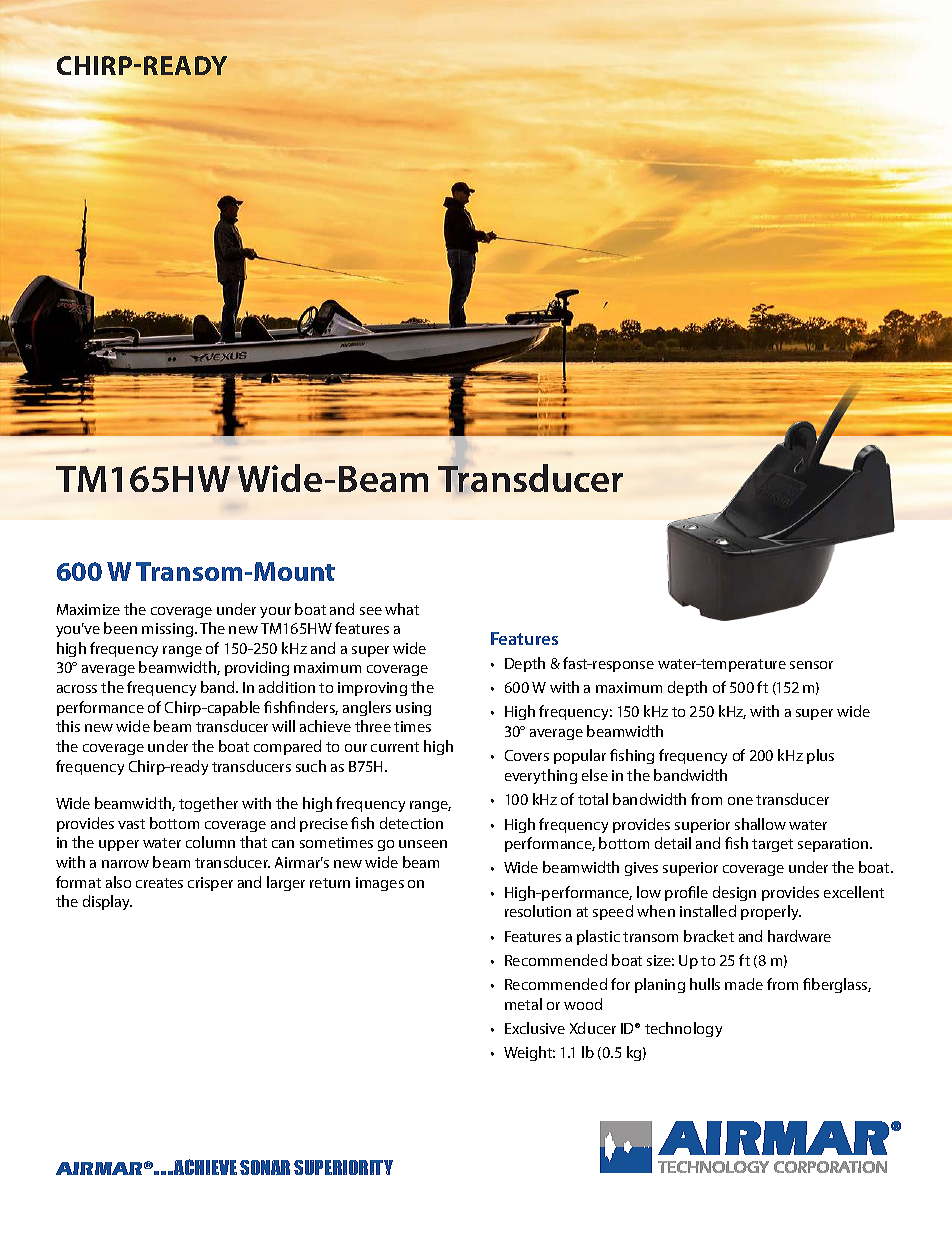  I want to click on what, so click(402, 609).
